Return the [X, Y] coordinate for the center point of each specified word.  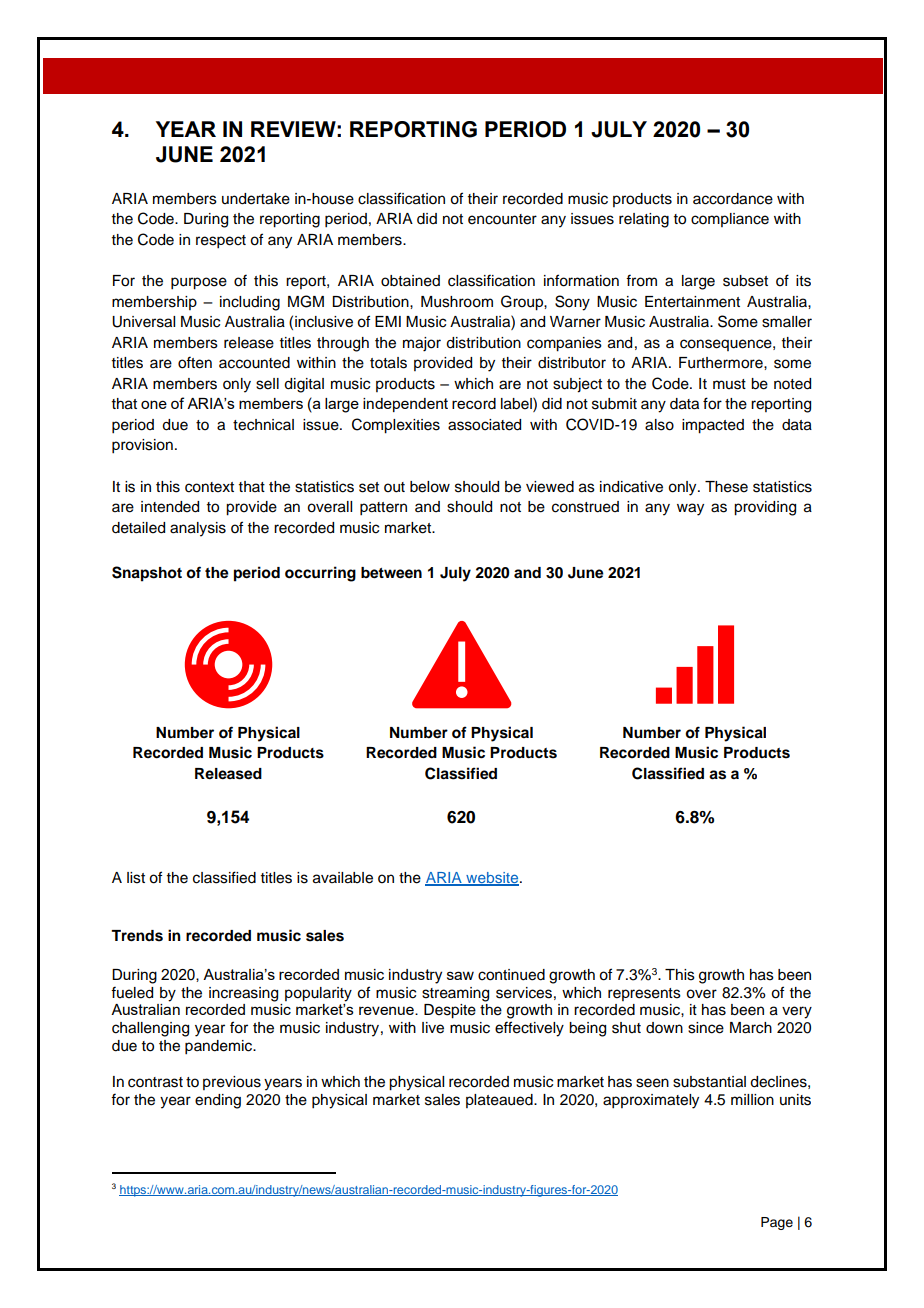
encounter [502, 219]
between [391, 573]
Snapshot [147, 574]
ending [218, 1101]
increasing [243, 994]
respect [221, 242]
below [430, 487]
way [690, 509]
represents [644, 994]
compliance [730, 220]
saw [460, 975]
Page [777, 1223]
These [726, 487]
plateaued [500, 1101]
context [209, 487]
